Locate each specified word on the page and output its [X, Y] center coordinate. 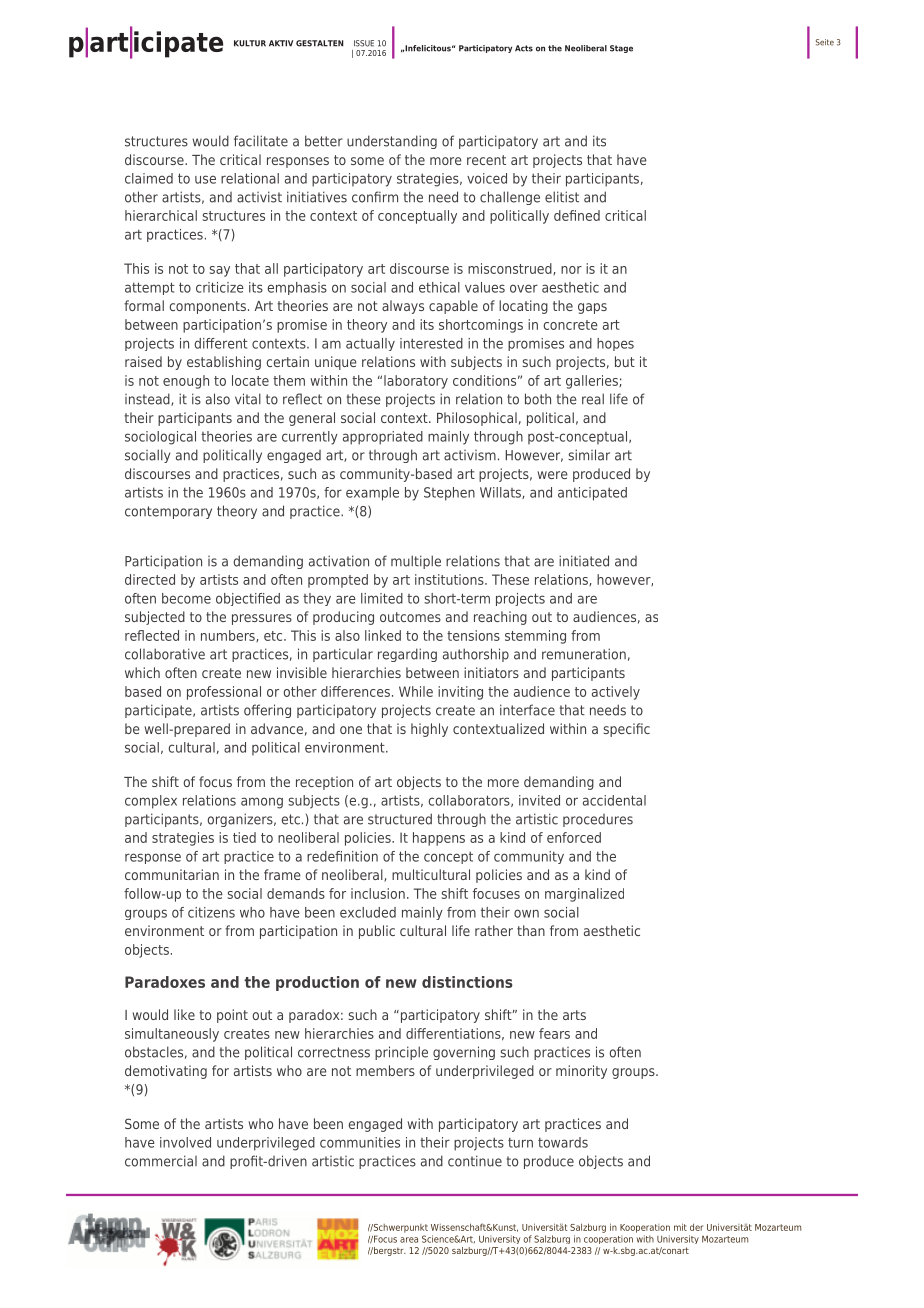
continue [475, 1161]
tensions [473, 635]
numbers [229, 636]
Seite [825, 42]
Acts [524, 48]
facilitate [261, 141]
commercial [161, 1161]
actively [616, 693]
